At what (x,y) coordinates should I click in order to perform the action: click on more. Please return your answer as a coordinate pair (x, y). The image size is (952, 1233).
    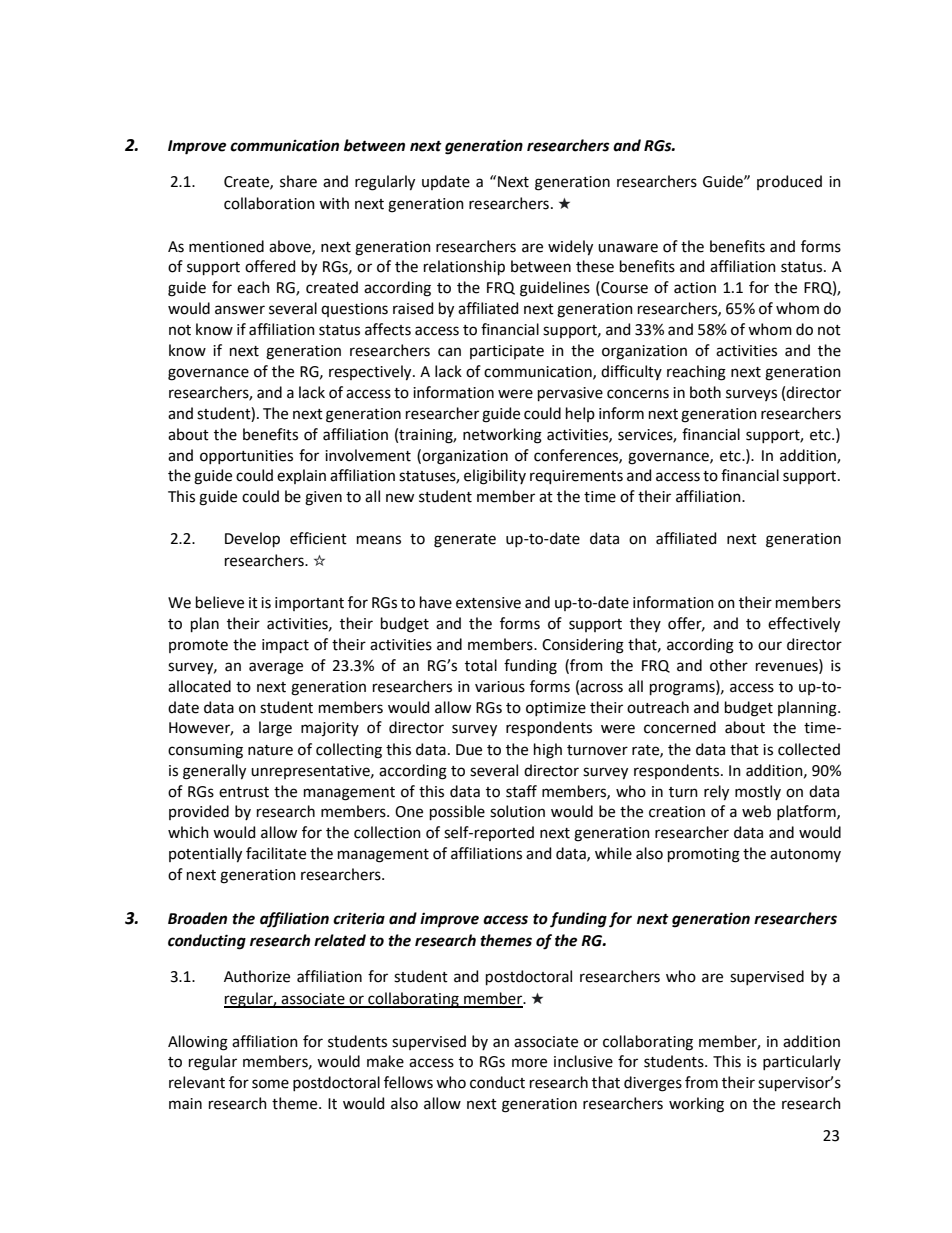
    Looking at the image, I should click on (529, 1063).
